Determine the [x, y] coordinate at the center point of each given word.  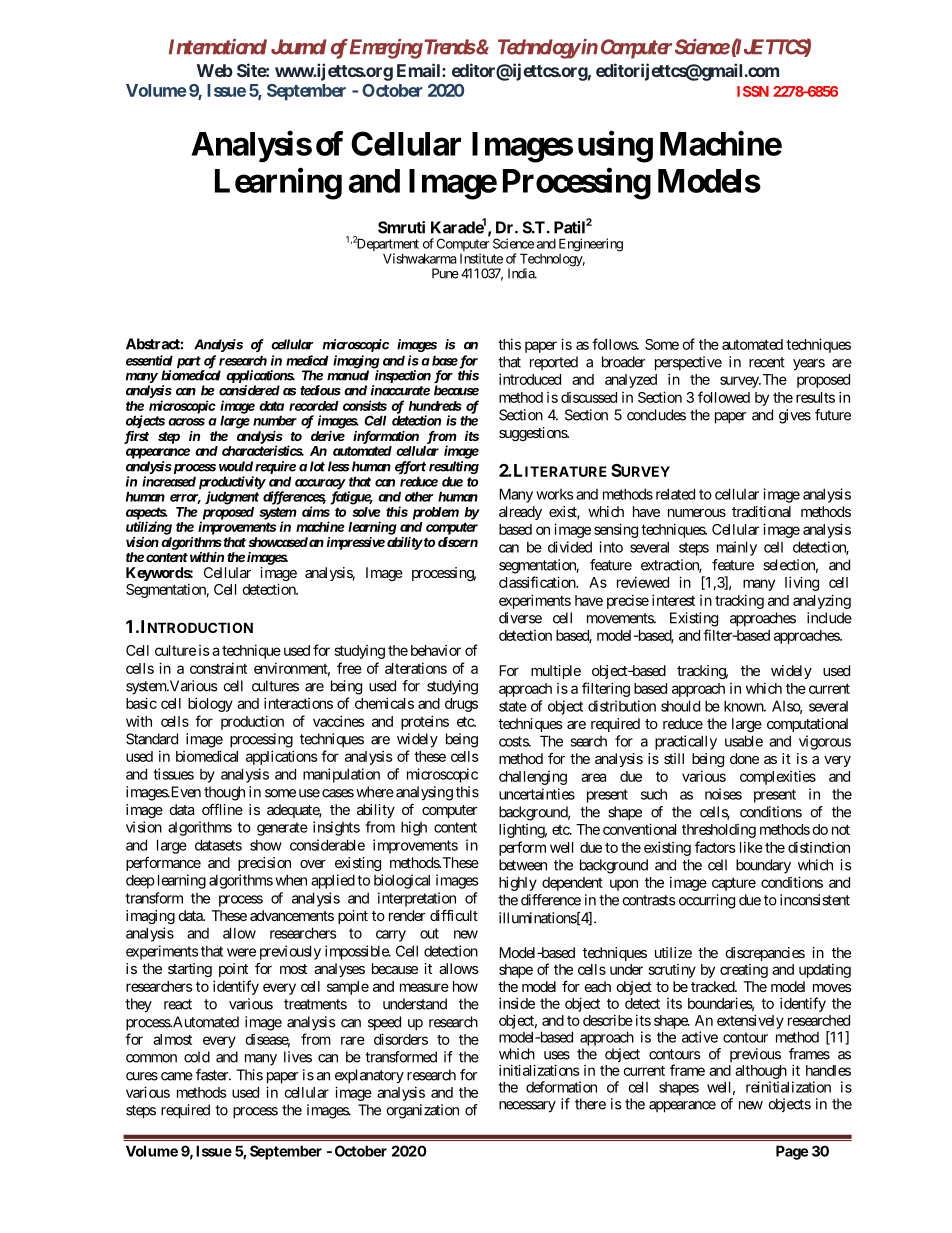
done [744, 758]
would [236, 466]
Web [215, 70]
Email [420, 70]
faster [213, 1075]
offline [222, 809]
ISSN [753, 91]
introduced [530, 379]
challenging [533, 778]
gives [795, 416]
